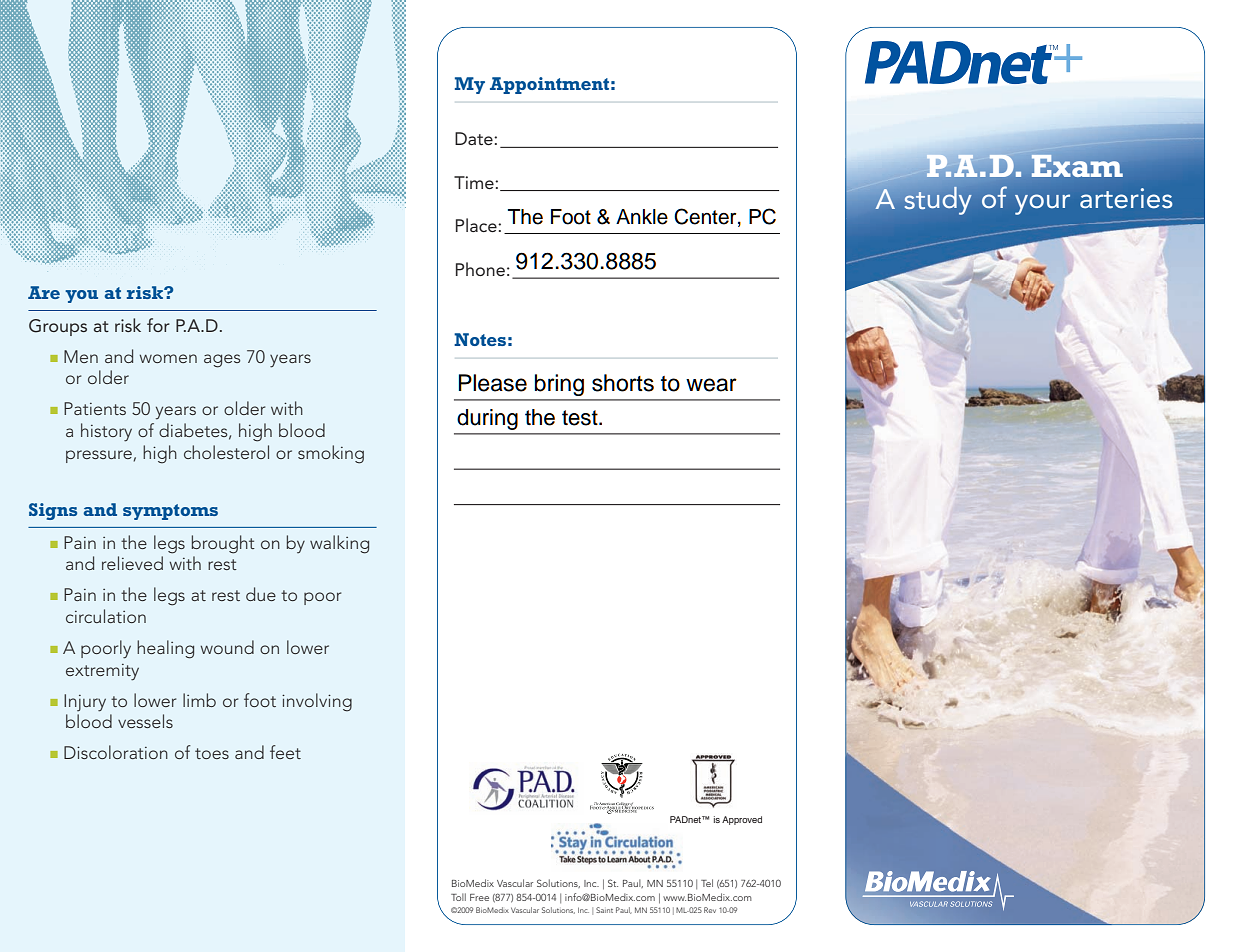 This screenshot has width=1234, height=952. Describe the element at coordinates (938, 201) in the screenshot. I see `study` at that location.
